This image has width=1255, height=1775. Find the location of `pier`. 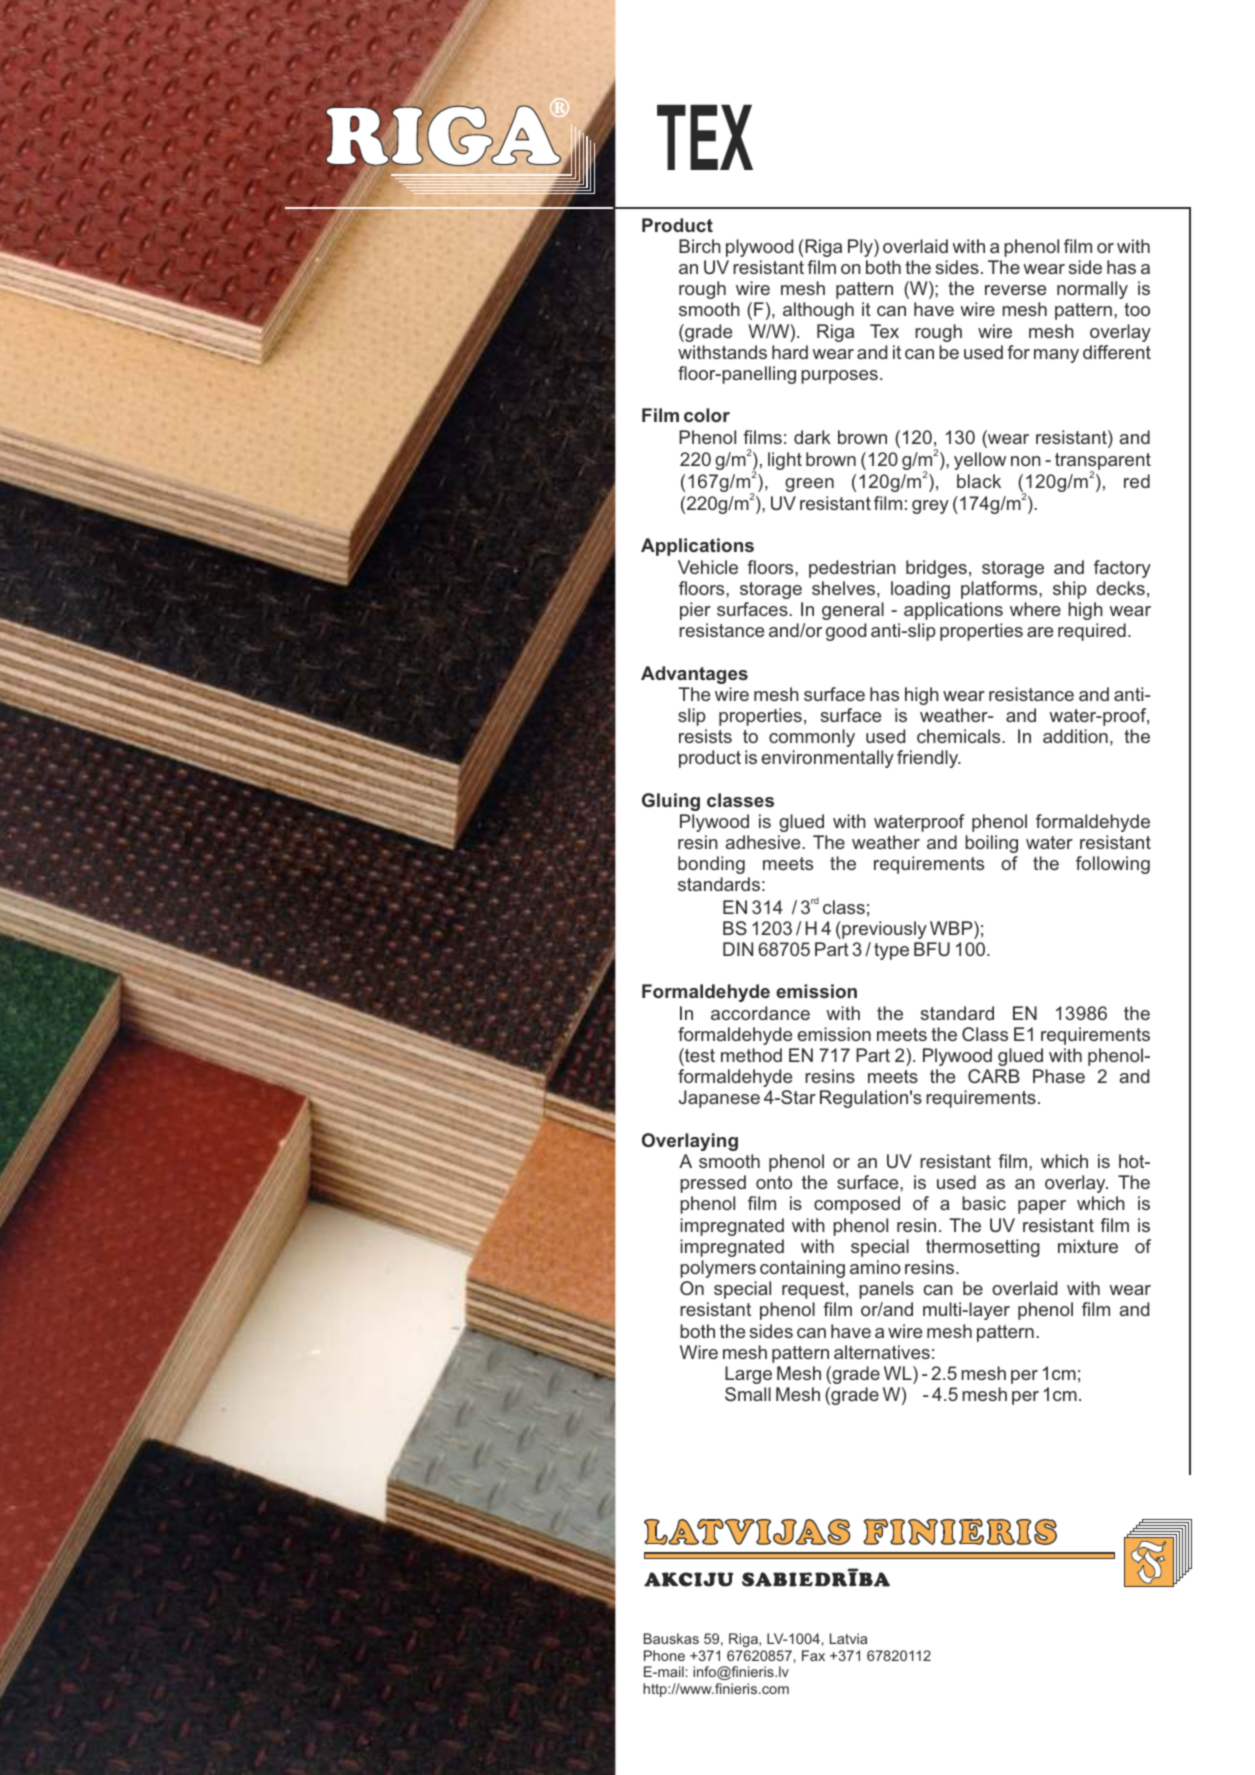

pier is located at coordinates (695, 611).
